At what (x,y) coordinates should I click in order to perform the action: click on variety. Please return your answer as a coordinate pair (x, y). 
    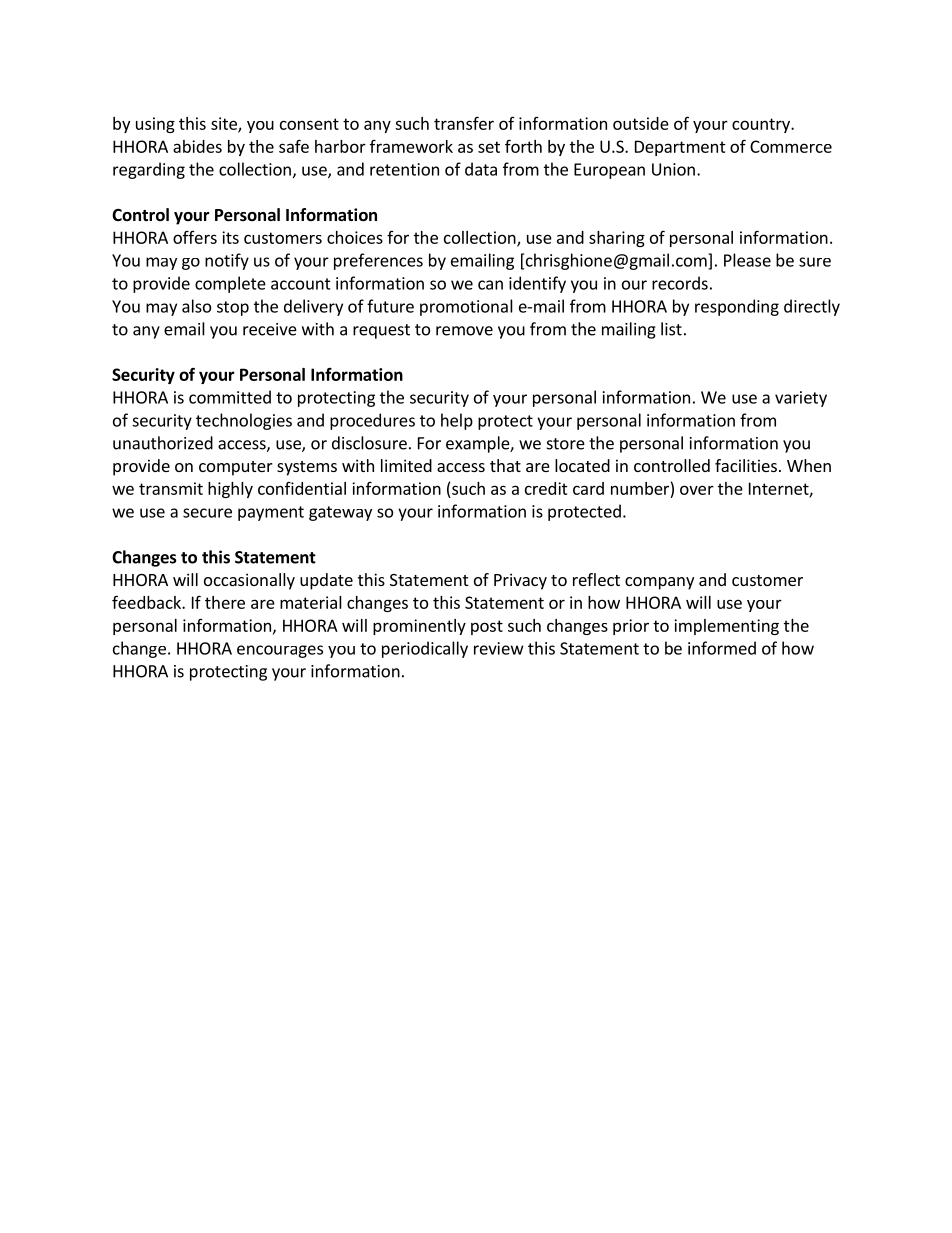
    Looking at the image, I should click on (801, 399).
